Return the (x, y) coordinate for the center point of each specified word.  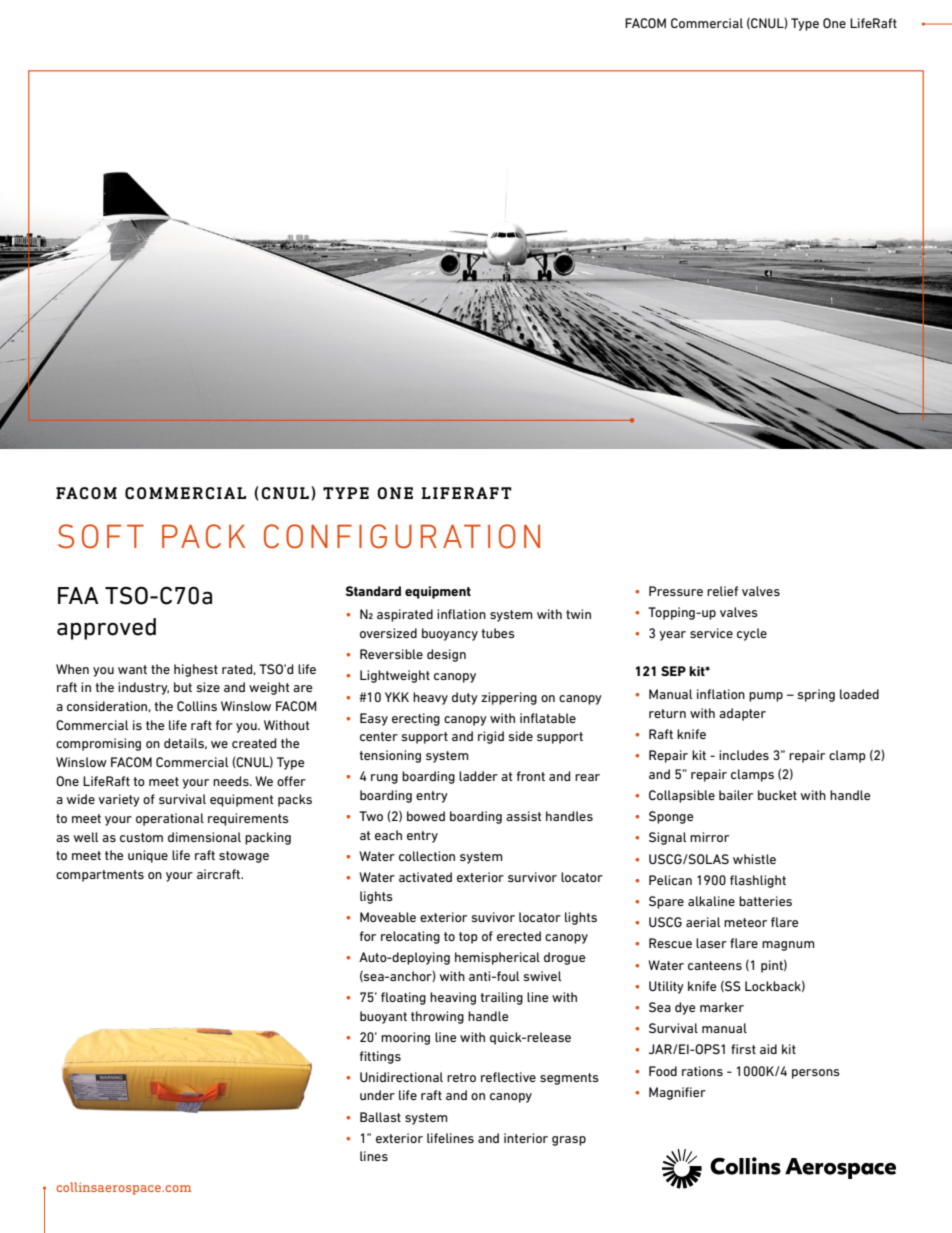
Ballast (380, 1117)
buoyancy (450, 634)
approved (106, 629)
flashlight (758, 881)
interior (526, 1138)
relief (722, 591)
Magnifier (677, 1093)
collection (427, 856)
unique (148, 856)
